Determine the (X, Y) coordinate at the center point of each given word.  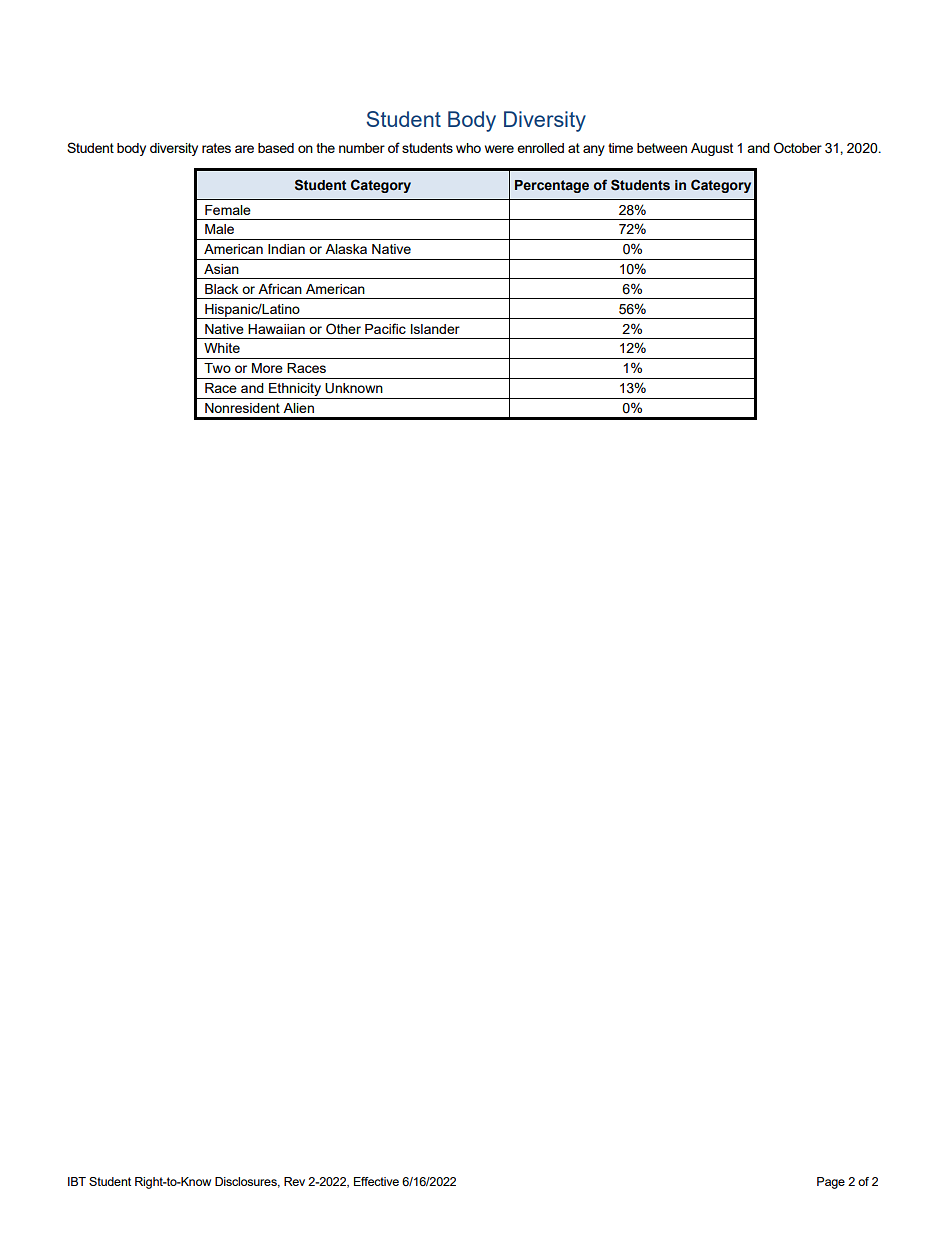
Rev (294, 1181)
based (276, 148)
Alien (298, 408)
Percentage (552, 186)
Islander (435, 329)
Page (831, 1183)
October (798, 148)
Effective (376, 1181)
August (712, 149)
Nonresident (242, 408)
